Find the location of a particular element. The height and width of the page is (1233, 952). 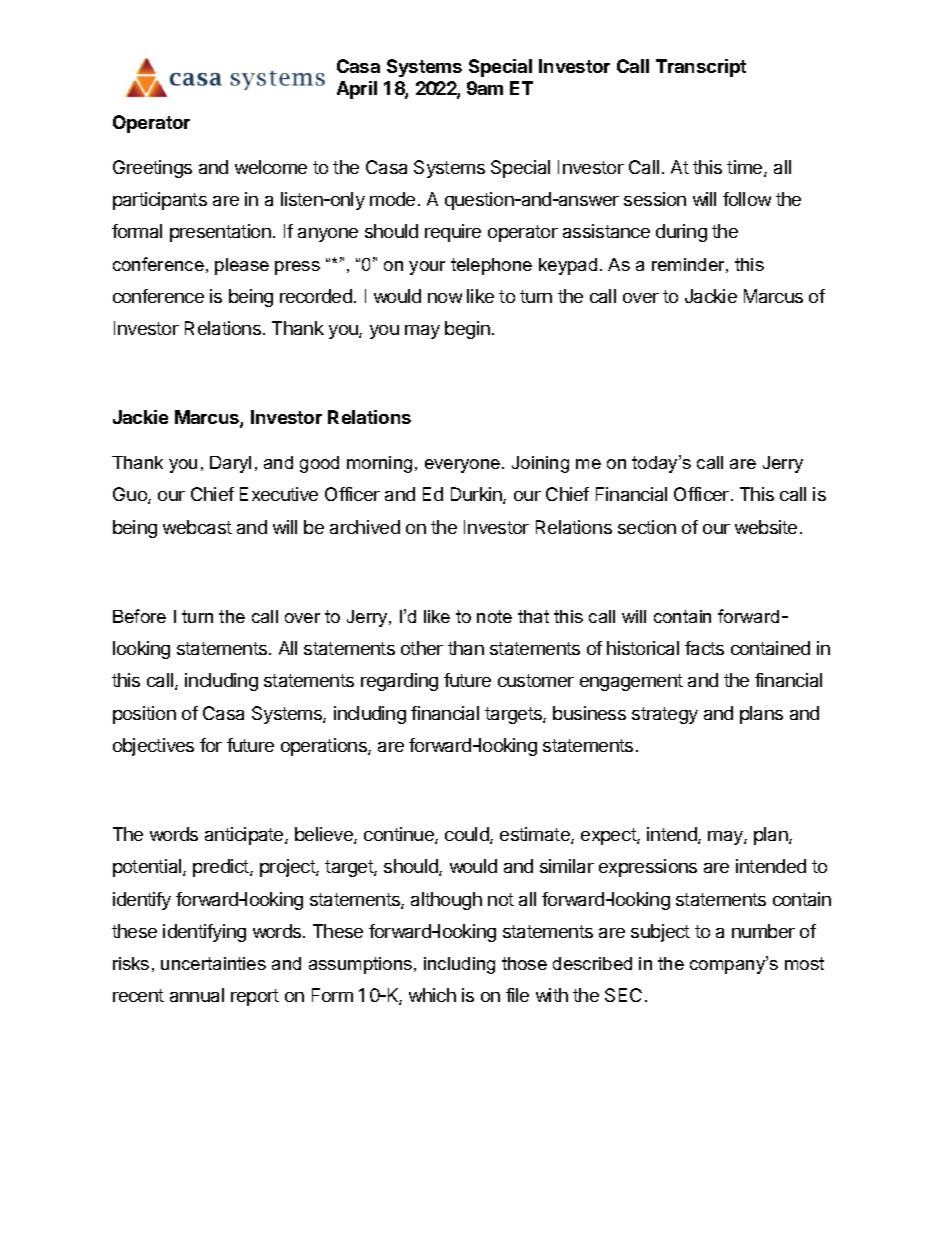

April is located at coordinates (357, 90).
